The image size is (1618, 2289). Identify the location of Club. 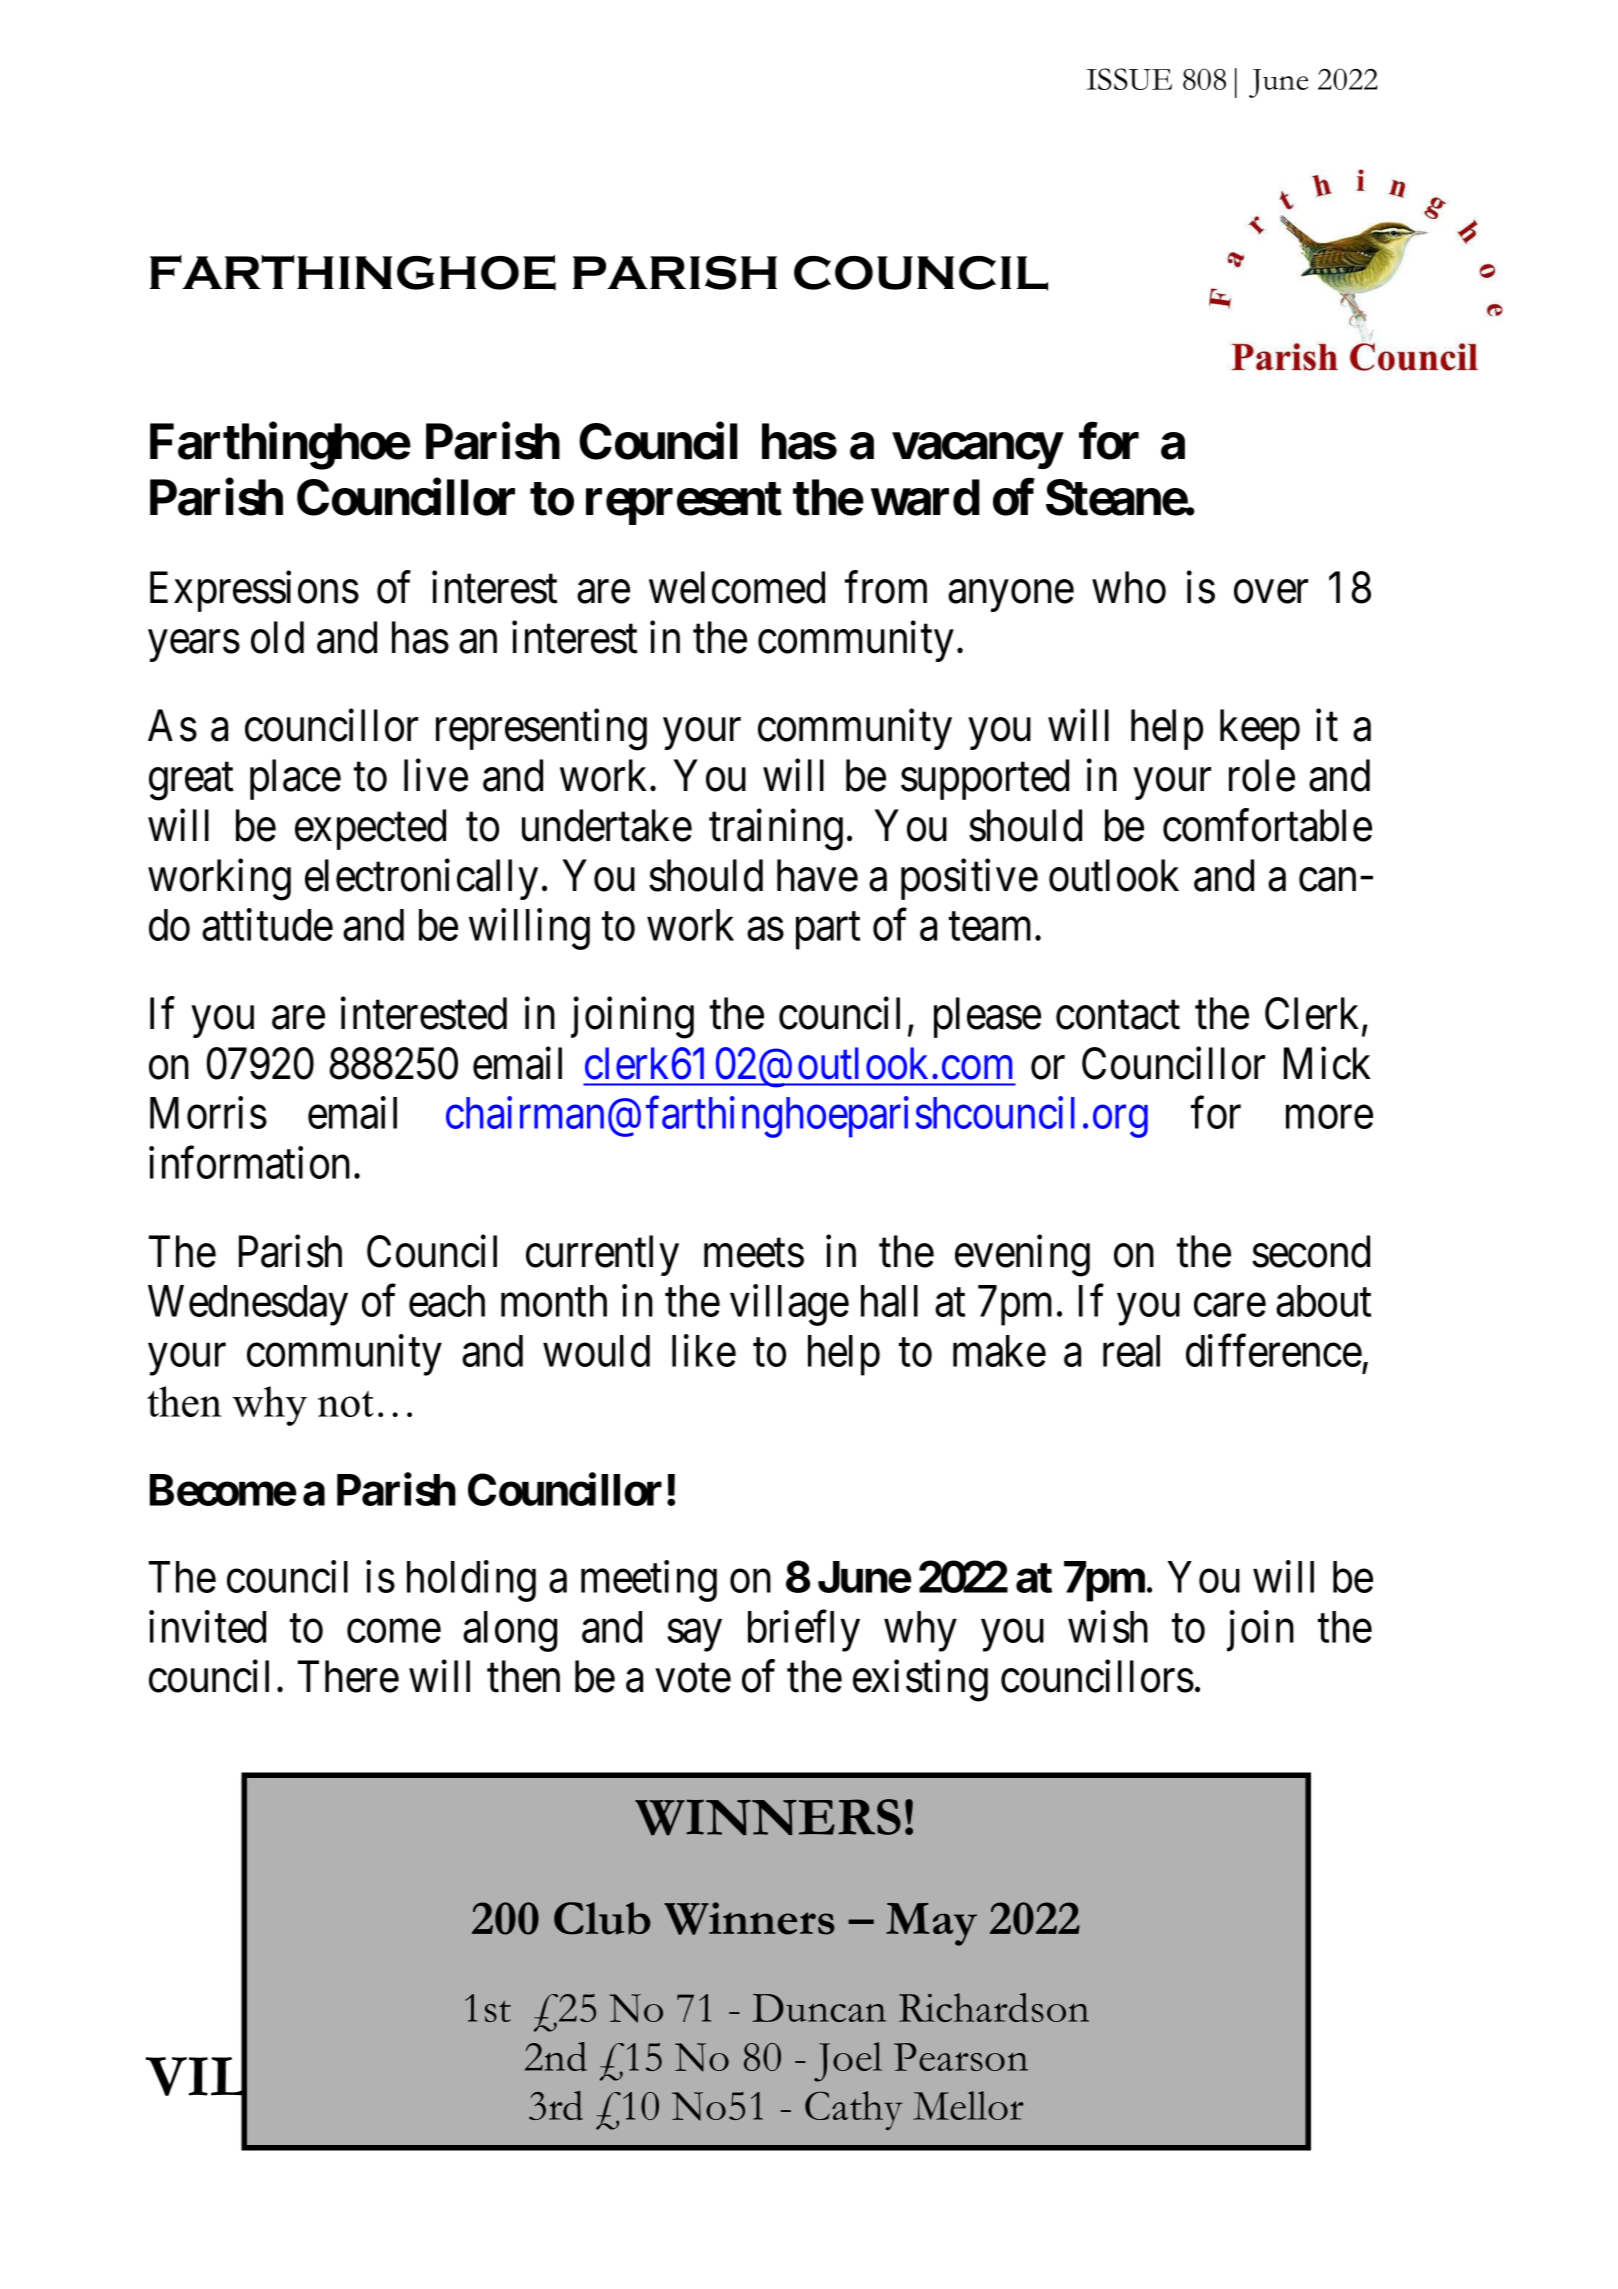
(602, 1918).
